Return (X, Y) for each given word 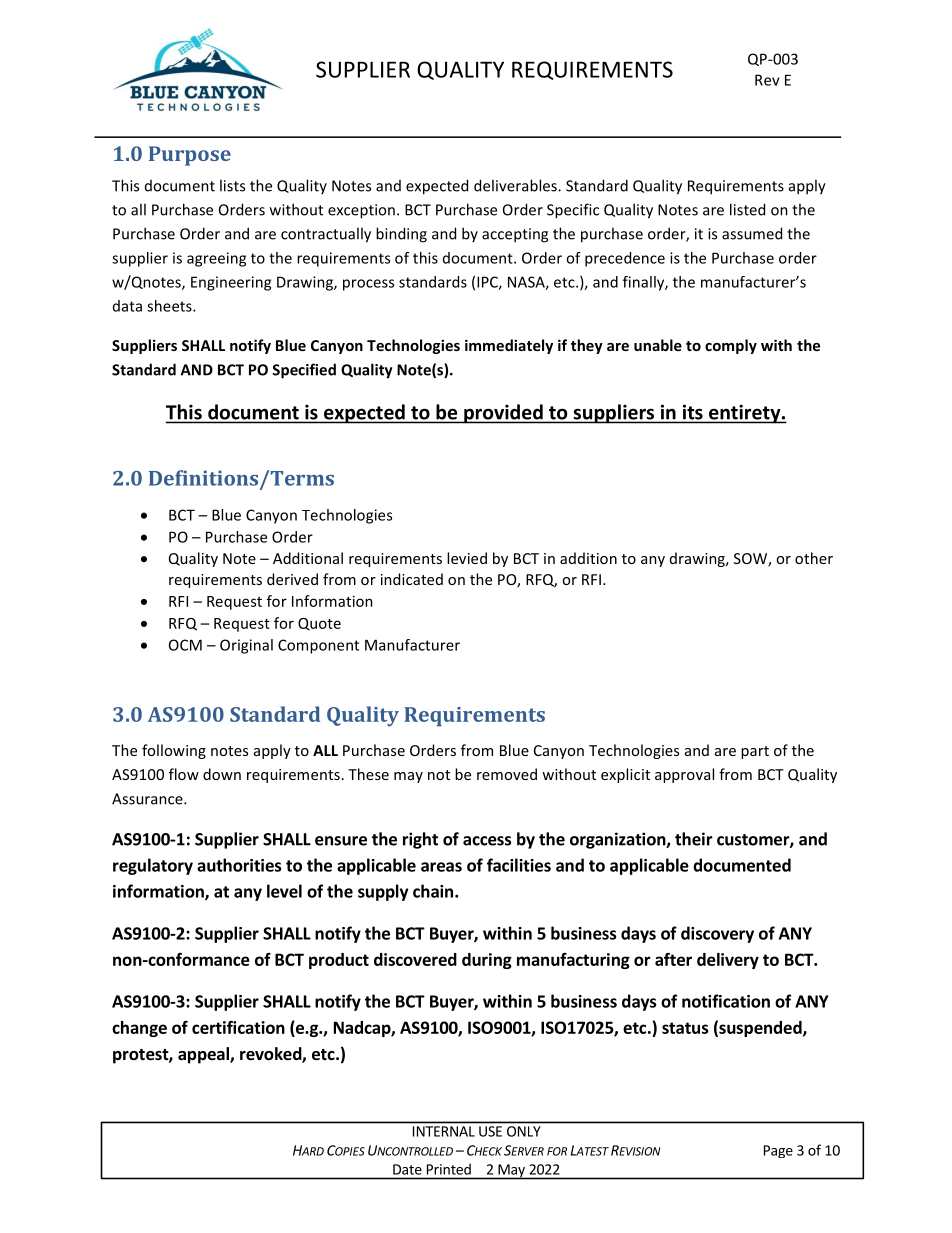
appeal (204, 1055)
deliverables (516, 185)
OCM (185, 645)
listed (747, 209)
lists (232, 185)
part (755, 752)
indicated (412, 579)
